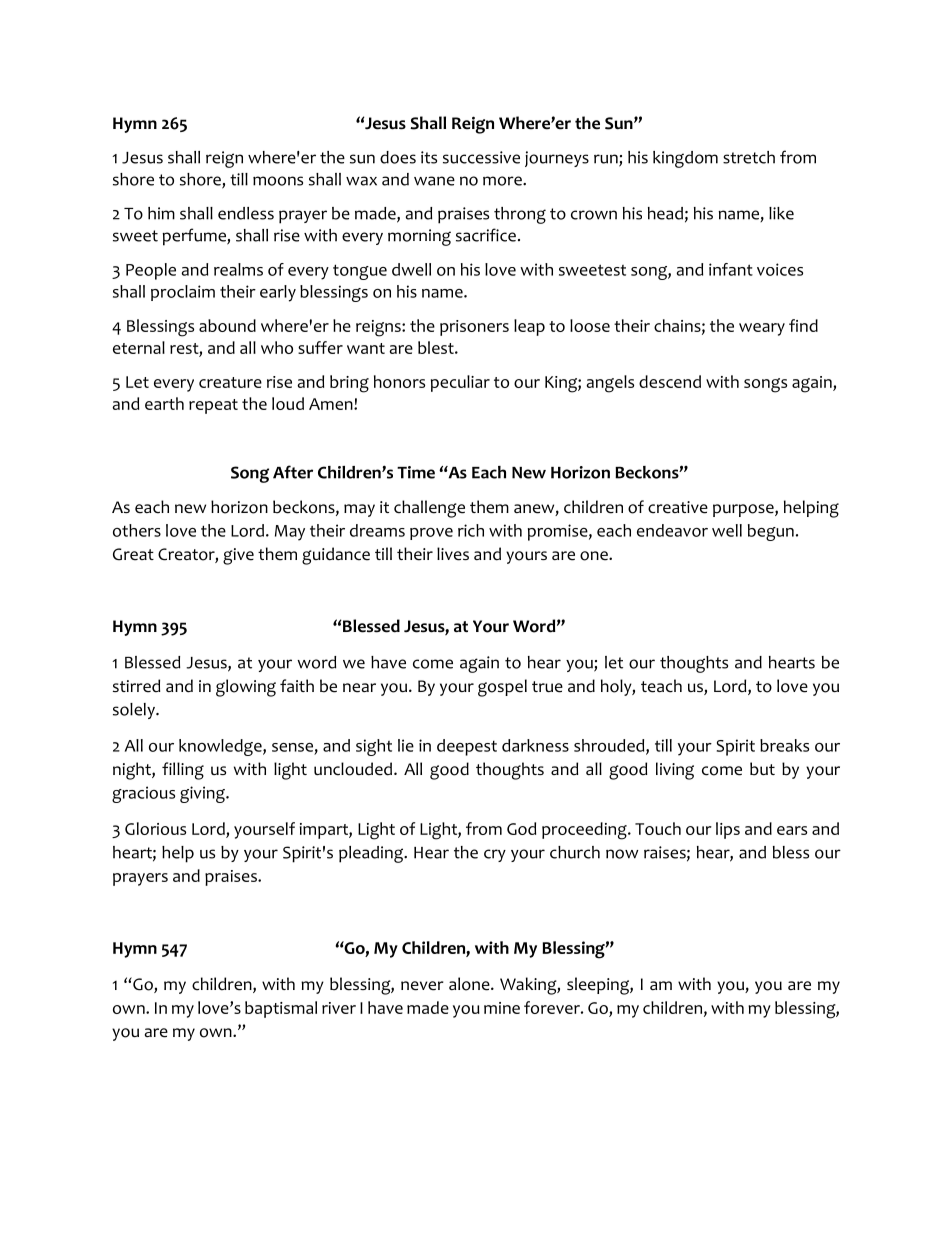 Image resolution: width=952 pixels, height=1233 pixels. Describe the element at coordinates (771, 532) in the screenshot. I see `begun` at that location.
